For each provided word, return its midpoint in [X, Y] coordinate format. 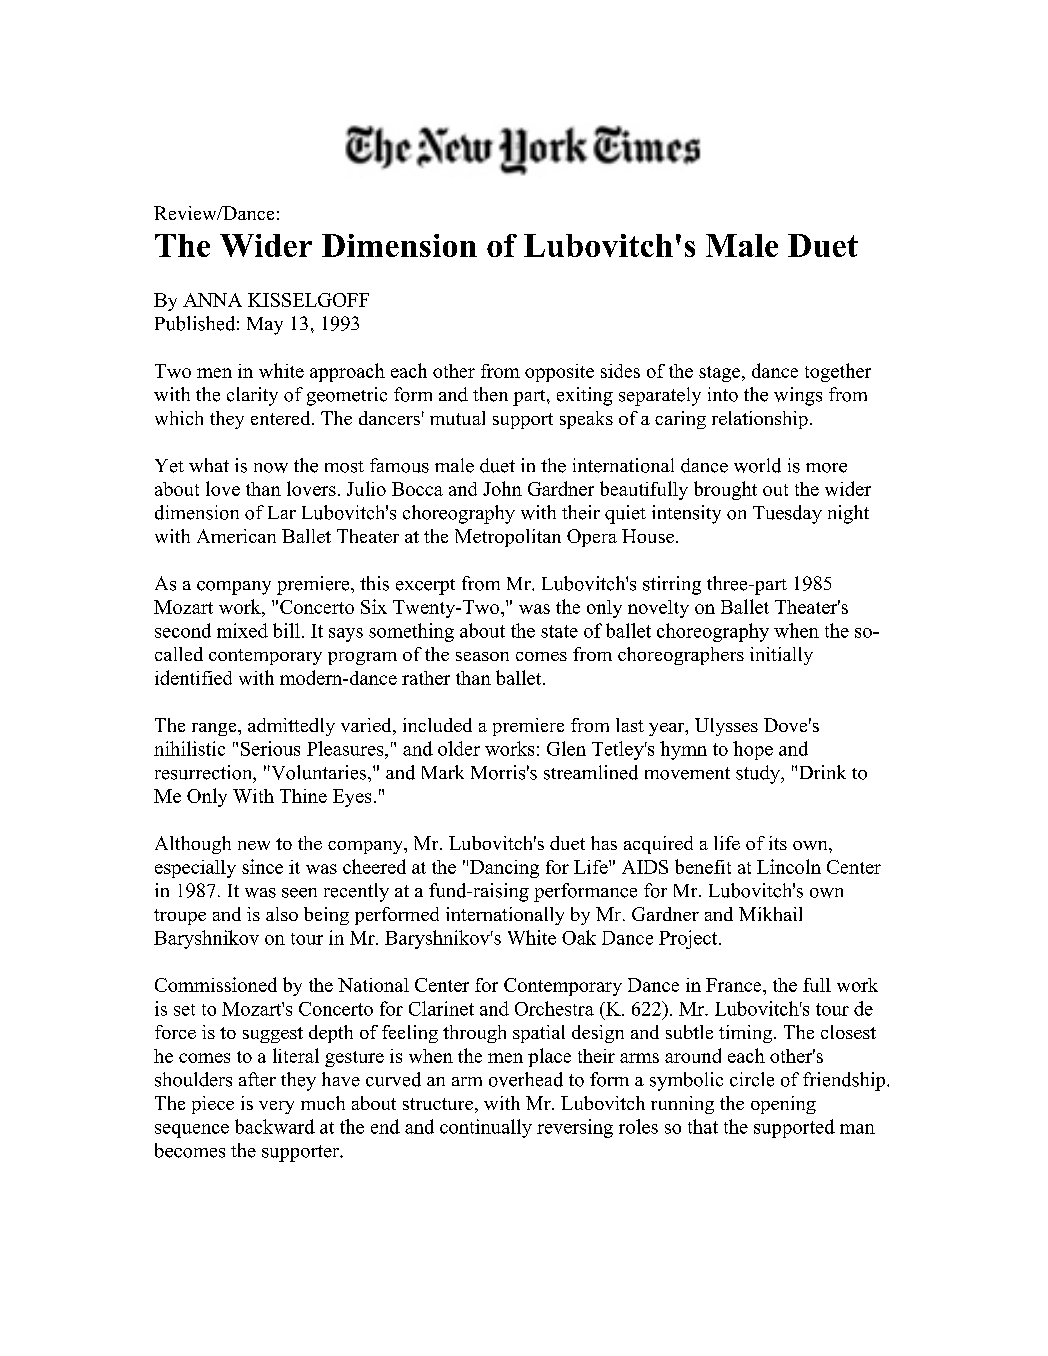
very [276, 1107]
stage [721, 374]
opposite [559, 373]
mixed [242, 630]
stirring [672, 585]
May [265, 326]
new [254, 845]
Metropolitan [508, 538]
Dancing [504, 869]
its [778, 843]
